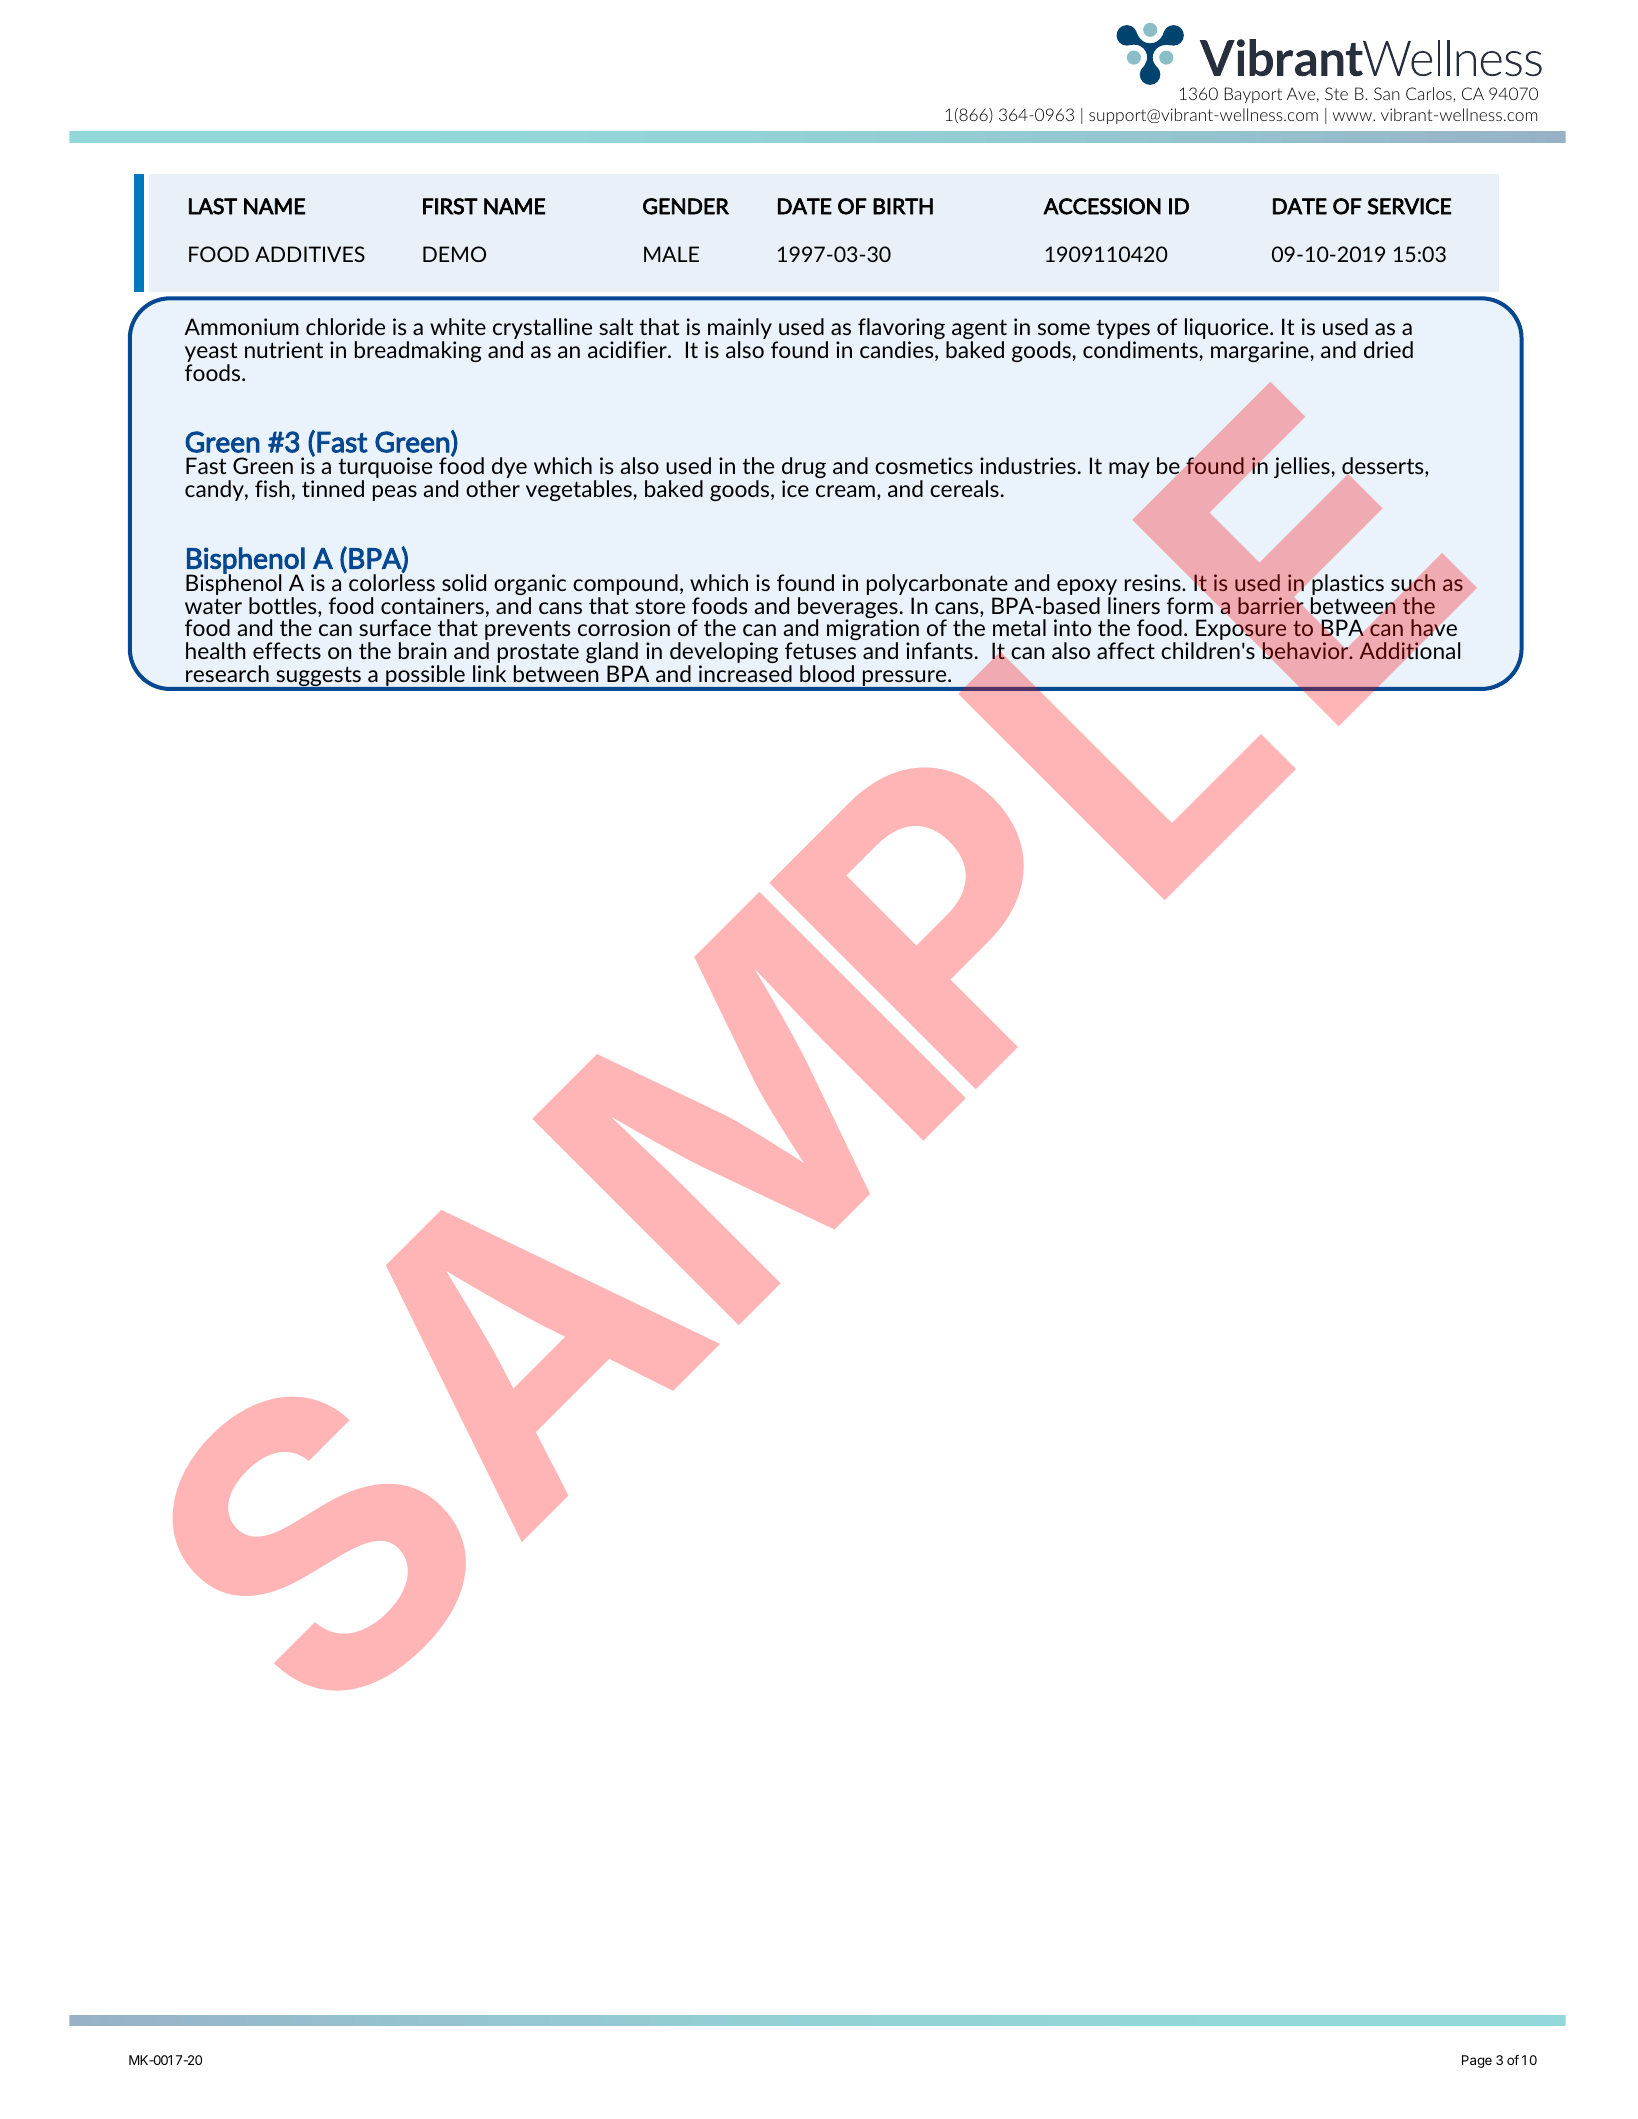 The width and height of the screenshot is (1638, 2119). What do you see at coordinates (450, 206) in the screenshot?
I see `FIRST` at bounding box center [450, 206].
